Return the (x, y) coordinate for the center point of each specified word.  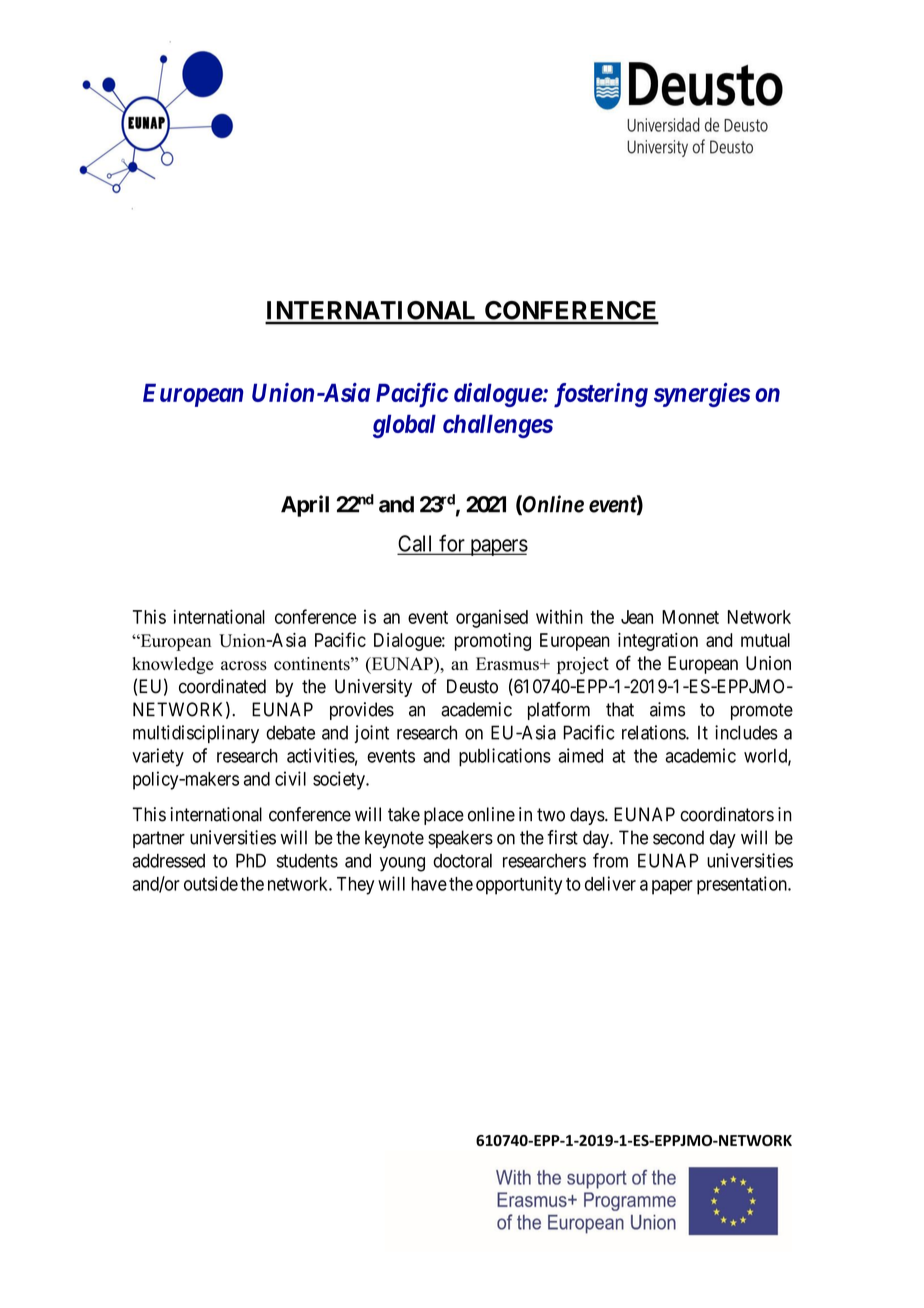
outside (211, 883)
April (305, 506)
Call (417, 544)
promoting (493, 642)
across (244, 666)
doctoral (462, 860)
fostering (601, 395)
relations (654, 732)
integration (658, 642)
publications (505, 757)
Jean (637, 617)
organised (492, 618)
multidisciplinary (196, 734)
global (404, 426)
